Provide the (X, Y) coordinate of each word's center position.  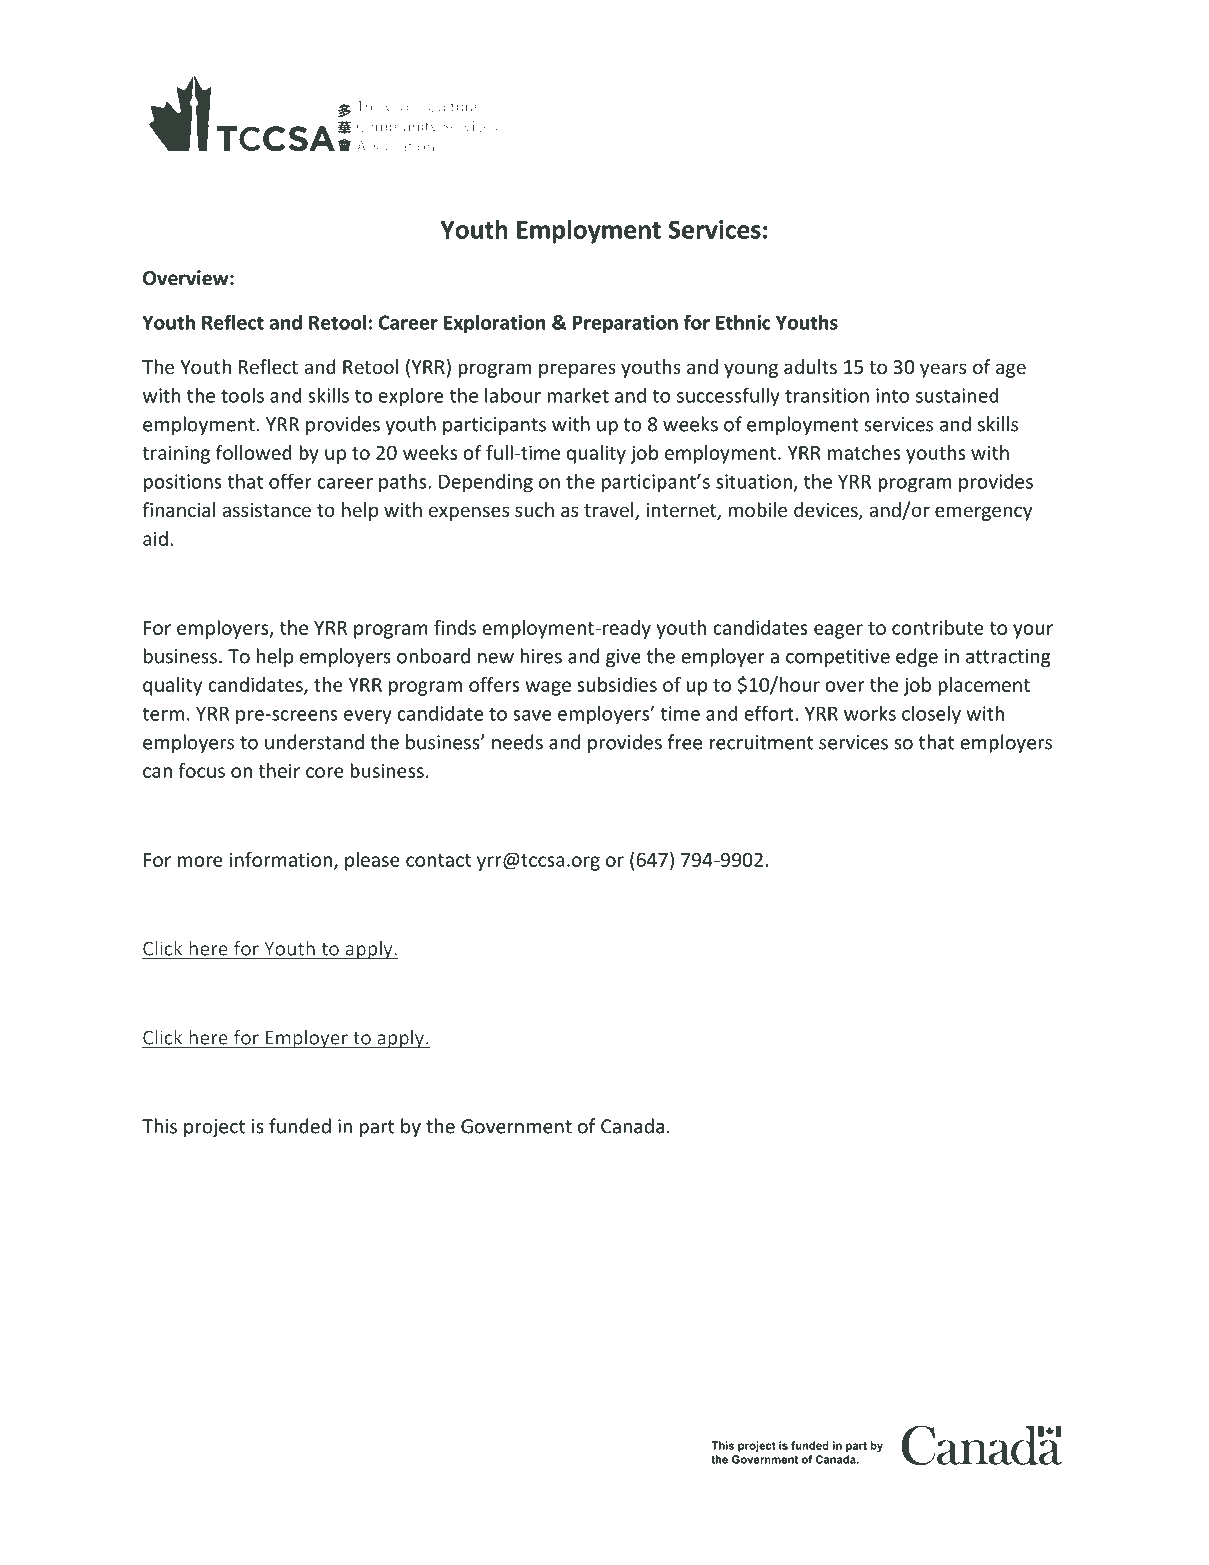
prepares (577, 370)
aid (155, 538)
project (214, 1128)
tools (242, 395)
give (623, 658)
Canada (632, 1126)
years (943, 370)
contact (438, 860)
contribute (938, 627)
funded (300, 1126)
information (281, 859)
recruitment (761, 742)
